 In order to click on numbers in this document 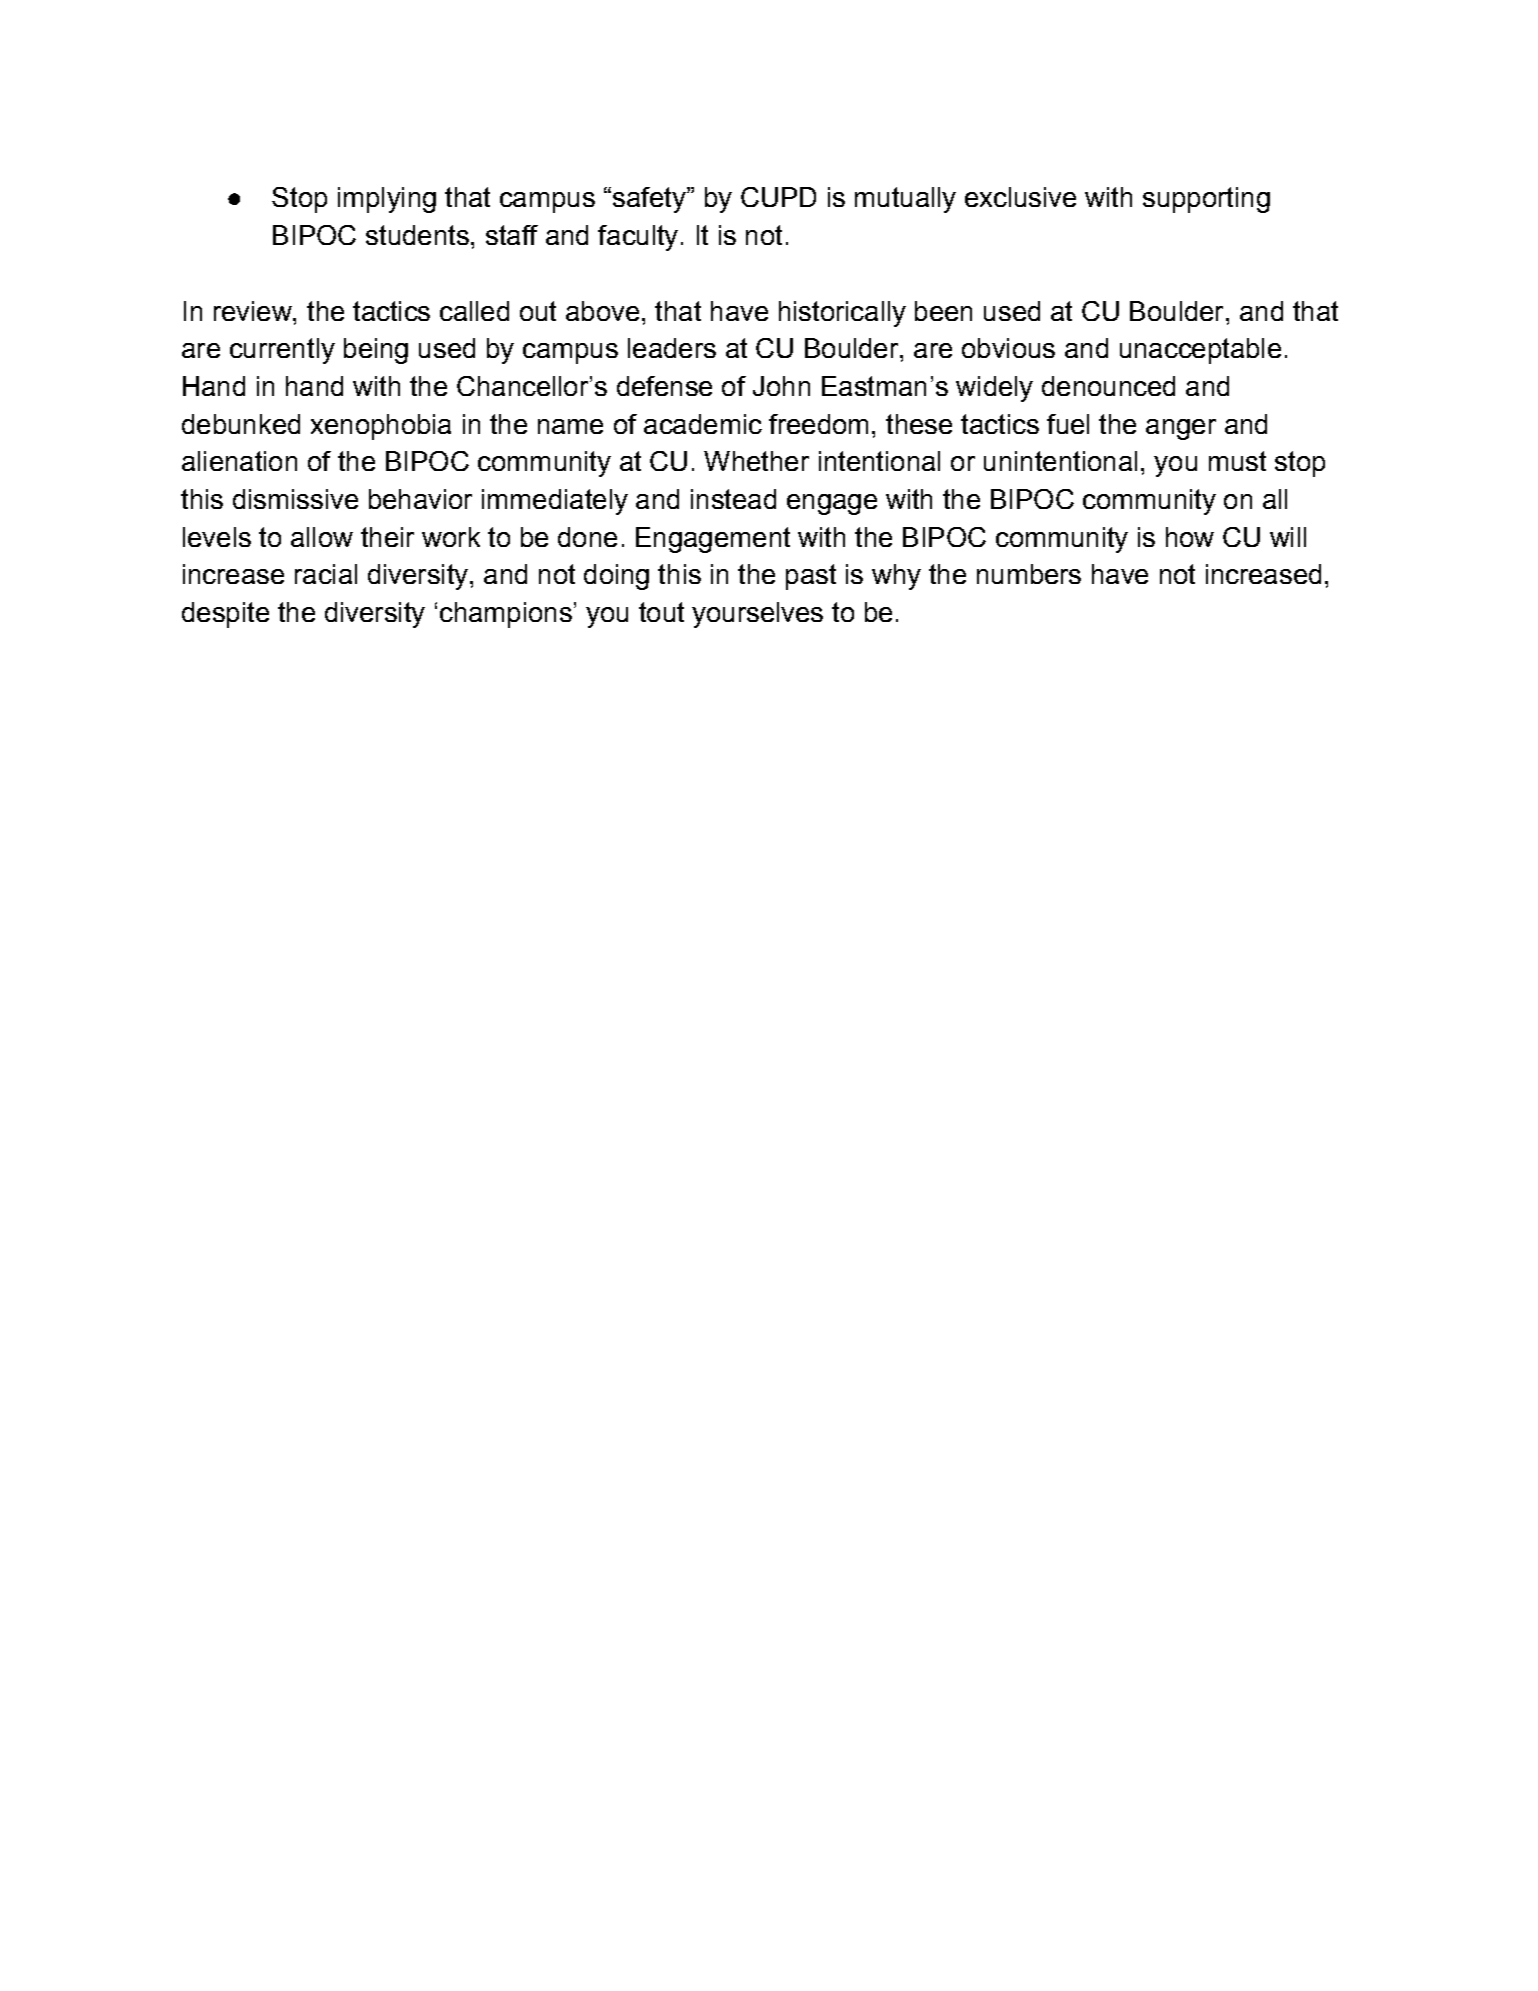, I will do `click(1029, 574)`.
